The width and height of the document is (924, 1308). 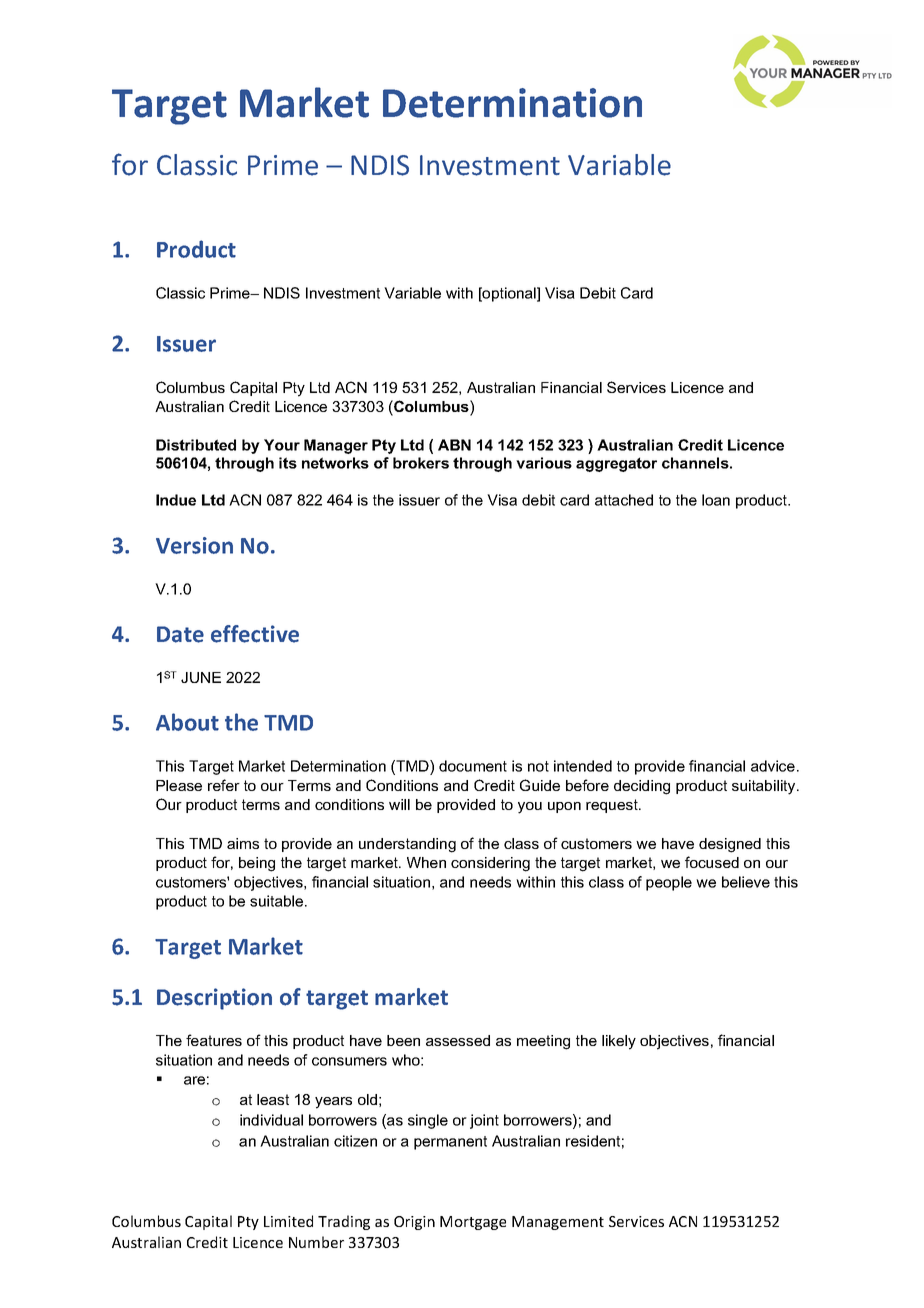 What do you see at coordinates (458, 1040) in the document?
I see `assessed` at bounding box center [458, 1040].
